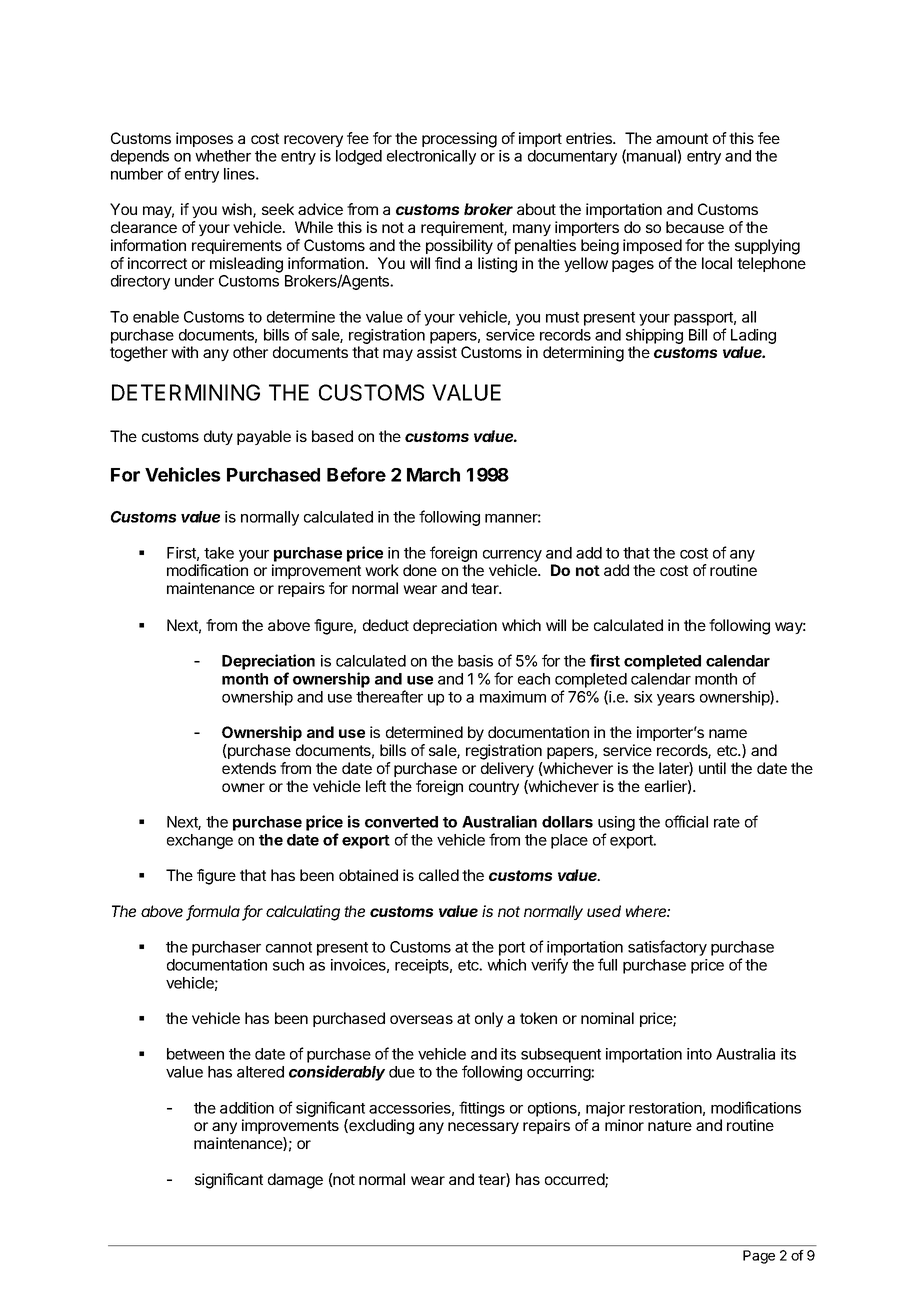  Describe the element at coordinates (433, 475) in the page. I see `March` at that location.
